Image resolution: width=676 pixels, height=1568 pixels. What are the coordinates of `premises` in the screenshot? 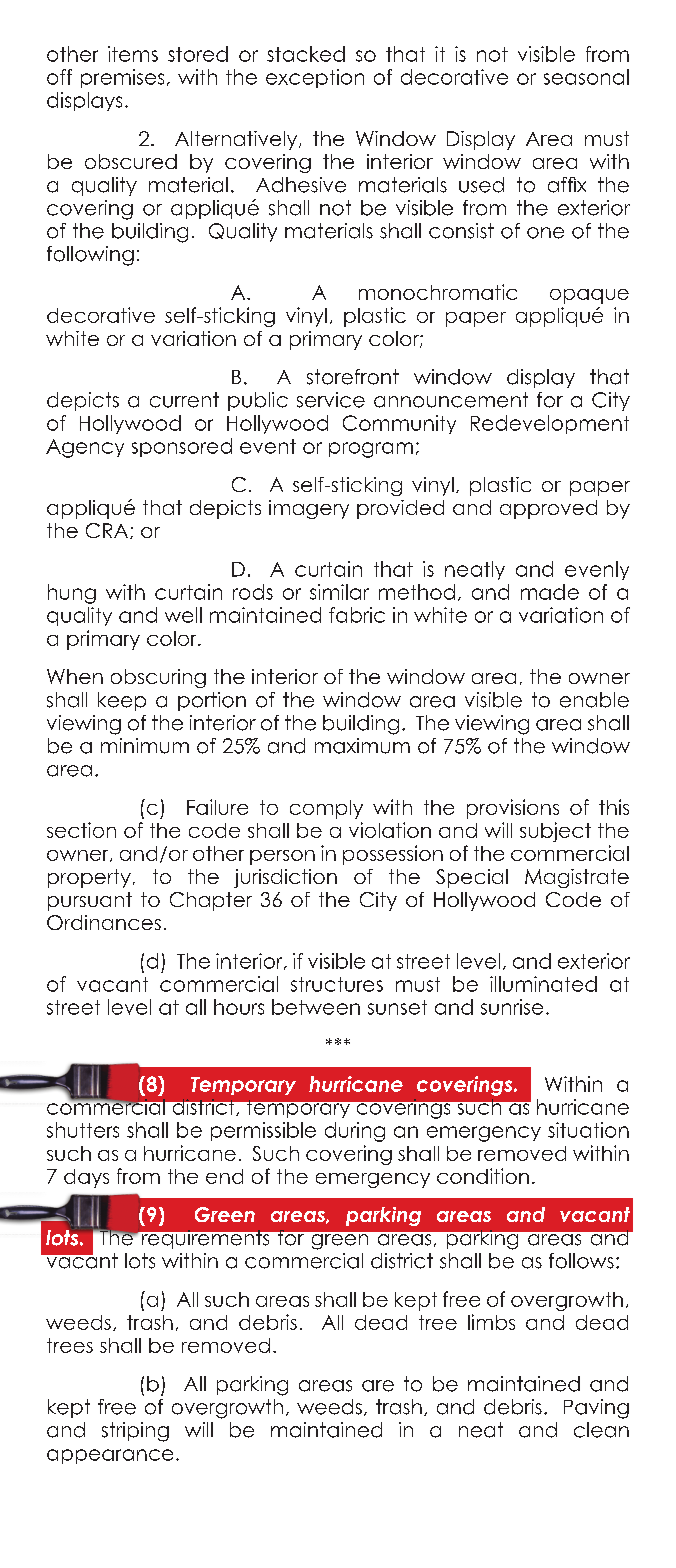 It's located at (122, 78).
